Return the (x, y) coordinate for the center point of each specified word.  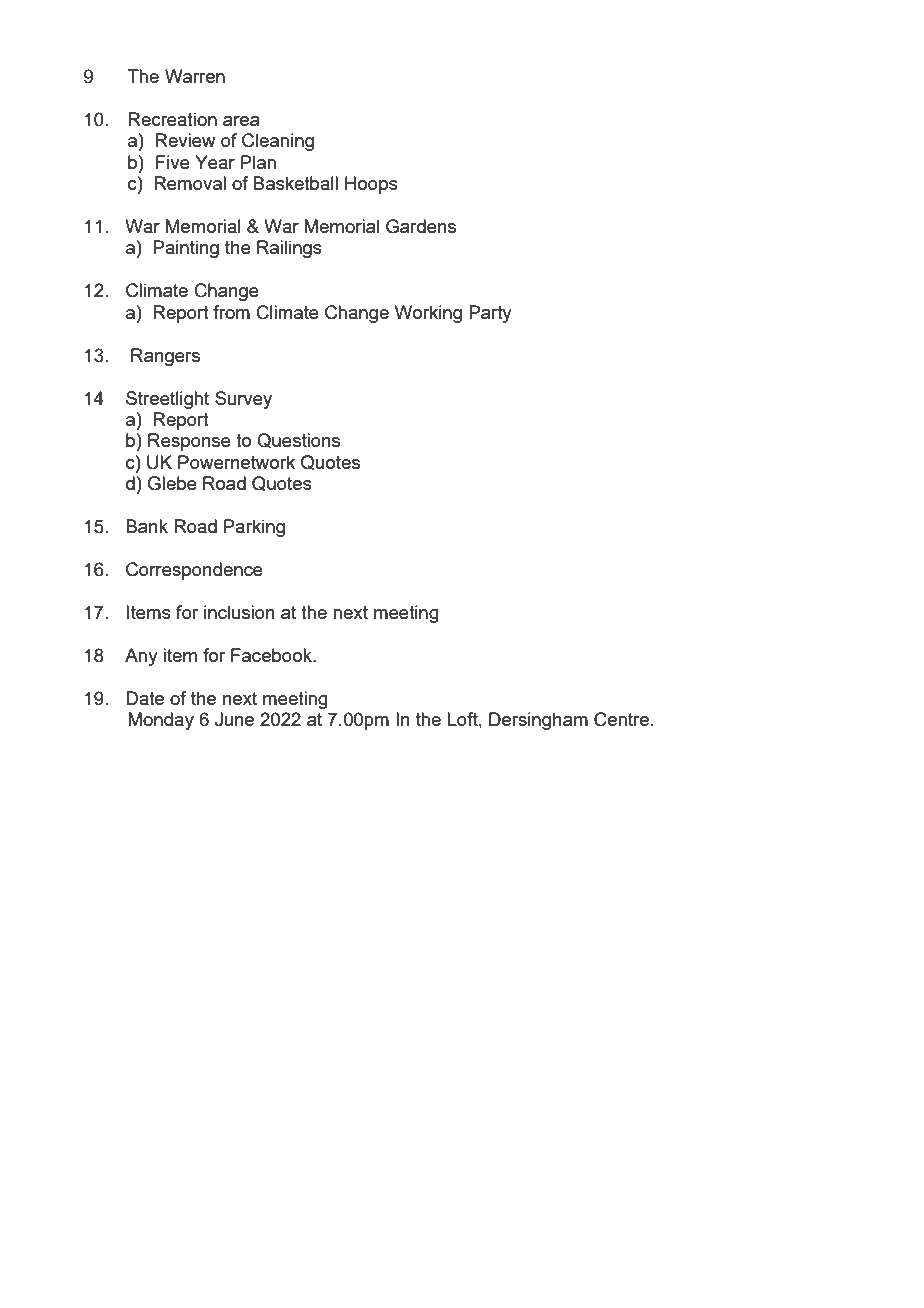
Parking (254, 528)
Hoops (371, 185)
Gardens (421, 226)
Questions (298, 440)
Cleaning (278, 142)
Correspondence (194, 571)
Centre (621, 719)
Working (428, 314)
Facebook (272, 655)
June (234, 719)
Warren (195, 76)
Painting (186, 249)
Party (490, 314)
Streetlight (167, 400)
